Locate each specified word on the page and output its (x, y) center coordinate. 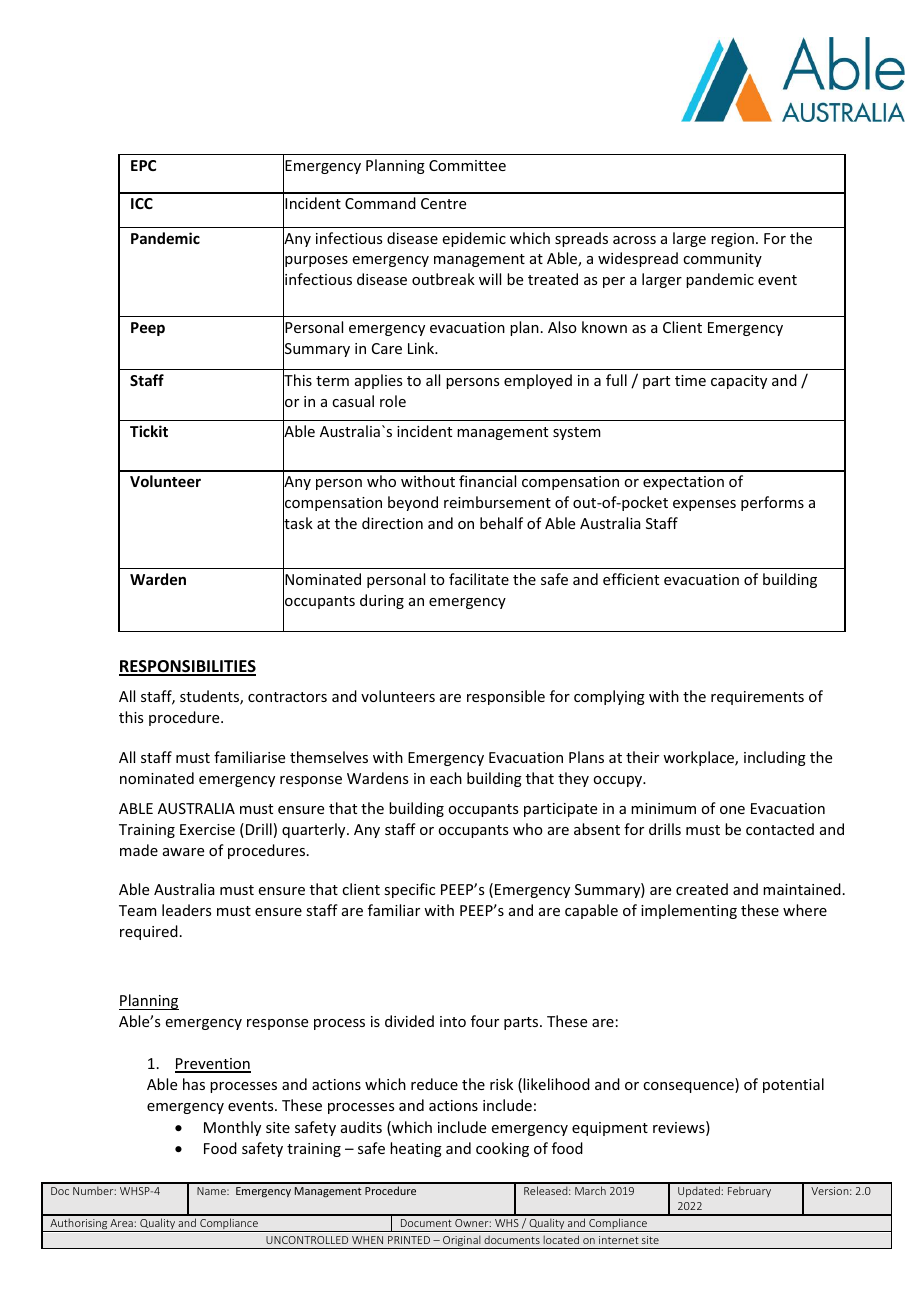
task (298, 523)
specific (409, 890)
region (732, 240)
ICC (142, 203)
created (702, 889)
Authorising (78, 1225)
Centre (443, 203)
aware (183, 852)
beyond (413, 503)
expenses (704, 505)
